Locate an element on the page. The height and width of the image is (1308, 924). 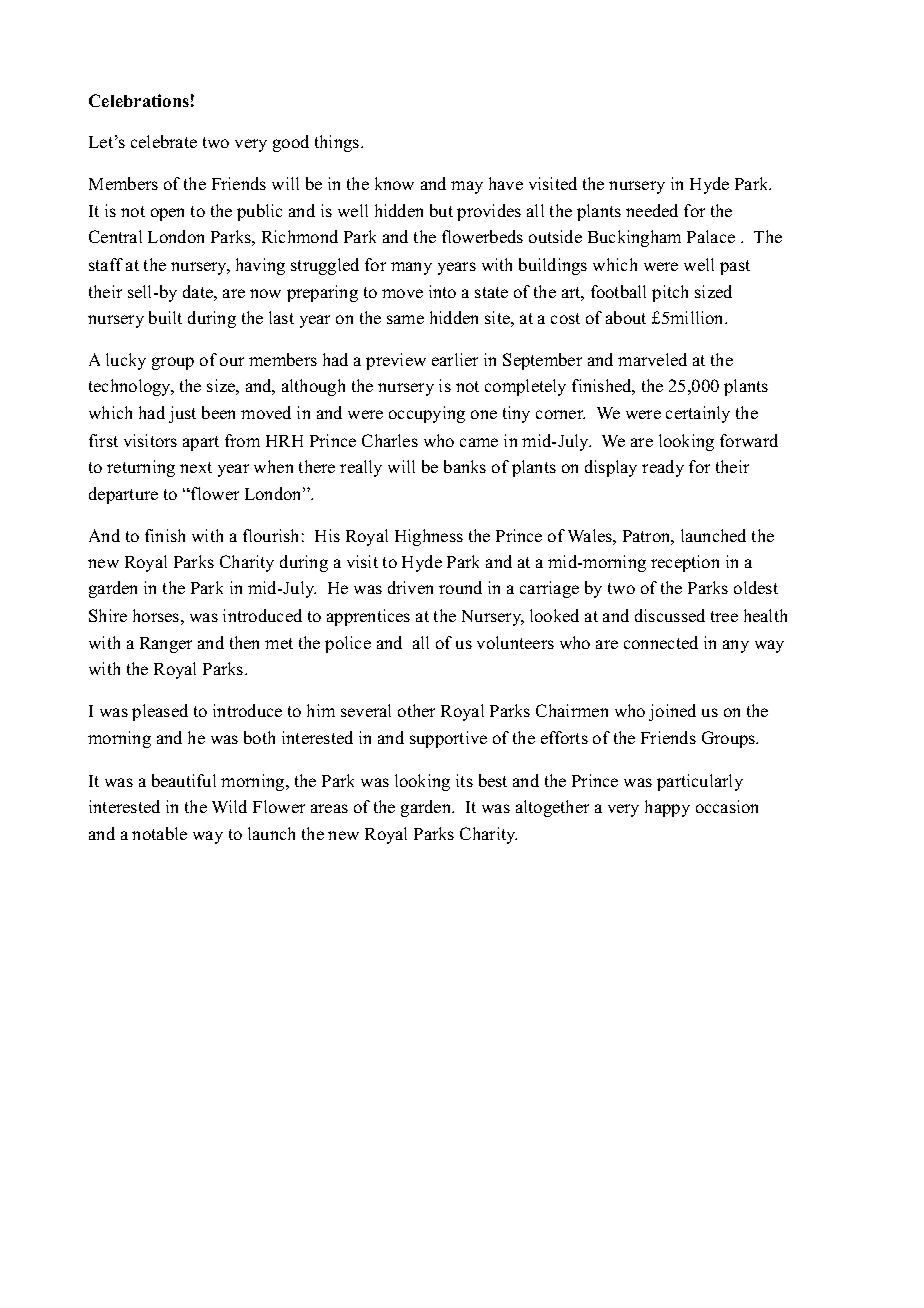
marveled is located at coordinates (652, 359).
